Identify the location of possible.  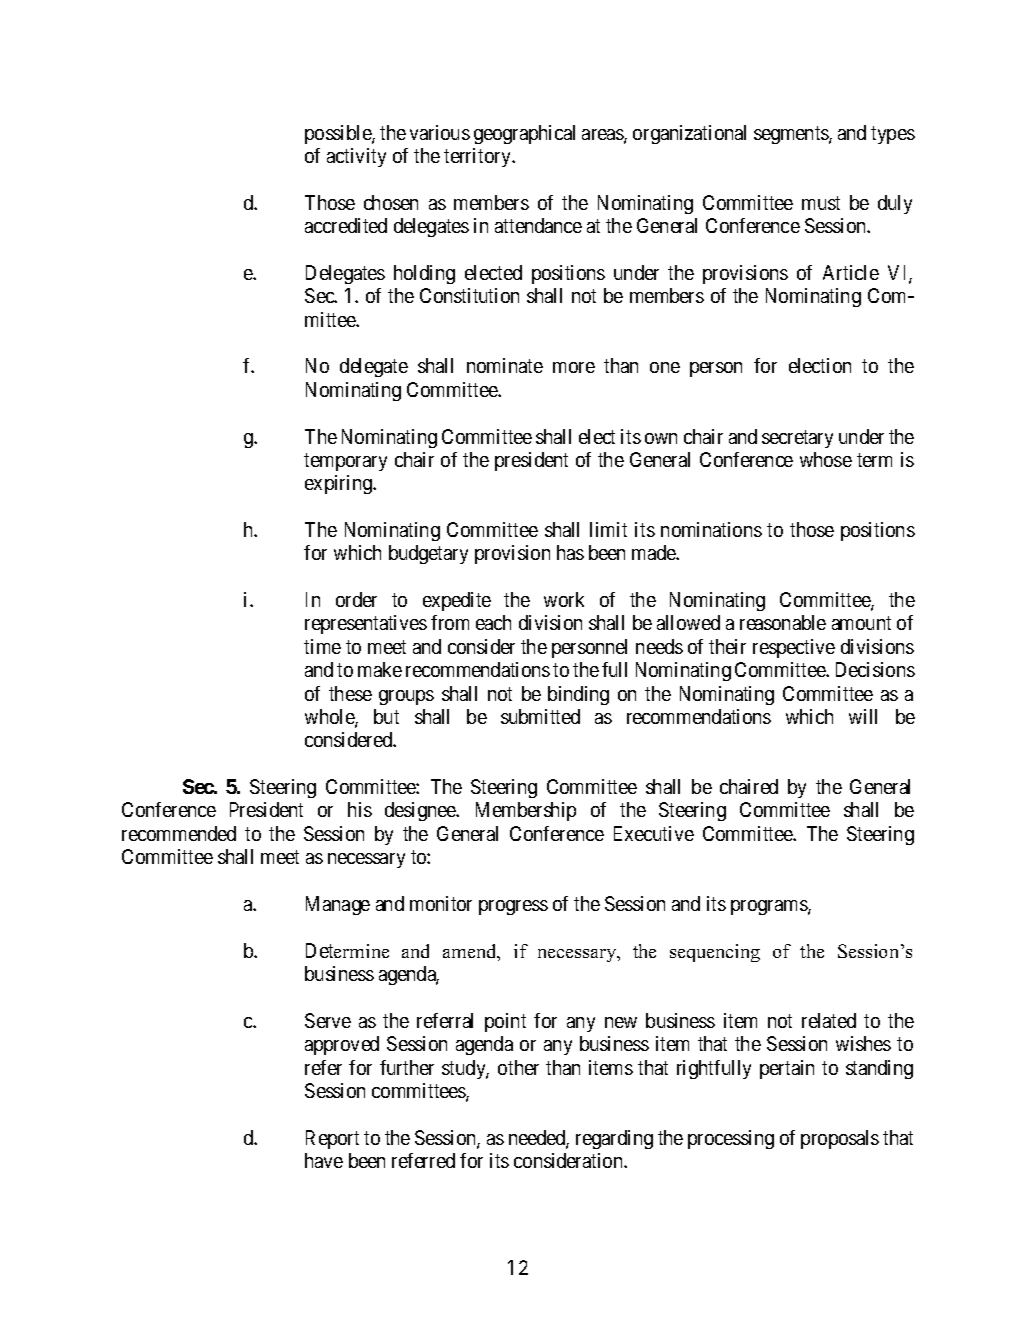
(339, 134).
